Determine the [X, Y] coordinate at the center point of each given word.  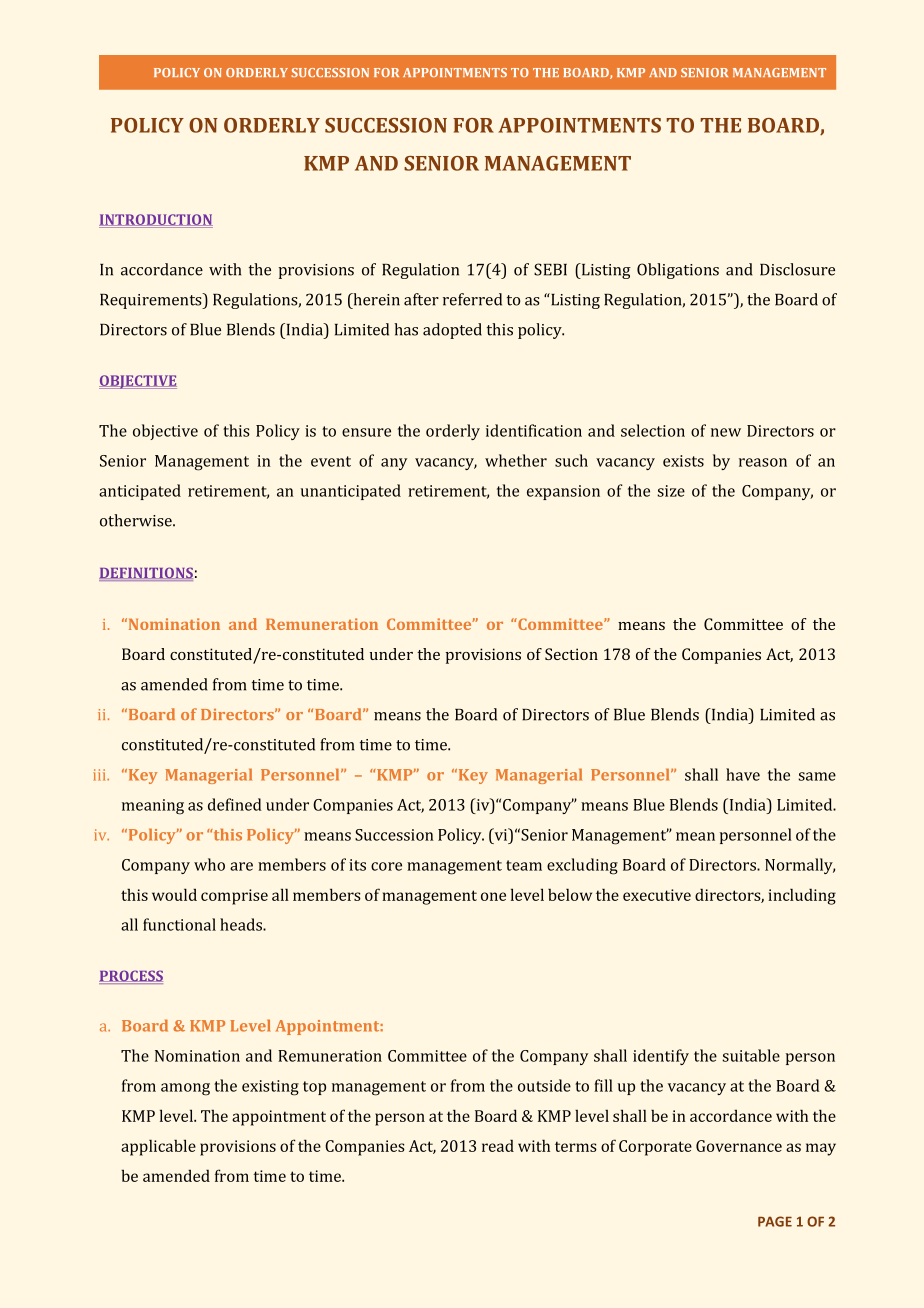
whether [516, 460]
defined [235, 804]
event [331, 461]
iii [100, 775]
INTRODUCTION [156, 220]
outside [544, 1085]
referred [472, 299]
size [671, 491]
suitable [751, 1055]
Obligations [678, 271]
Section [571, 654]
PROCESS [131, 977]
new [726, 432]
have [743, 774]
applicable [158, 1147]
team [524, 865]
